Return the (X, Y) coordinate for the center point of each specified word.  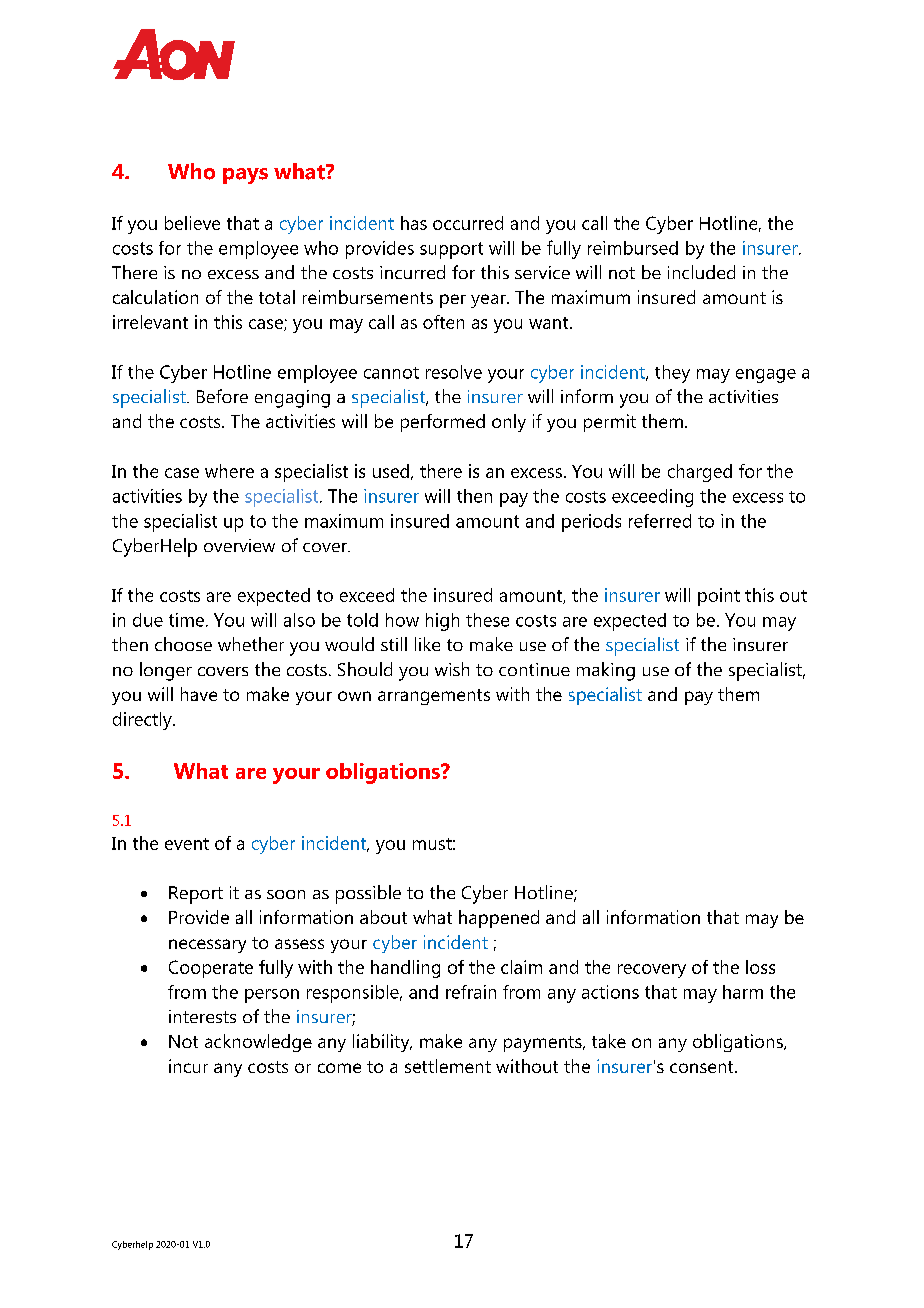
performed (443, 423)
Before (222, 396)
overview (239, 545)
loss (760, 967)
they (672, 374)
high (442, 622)
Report (196, 895)
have (199, 694)
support (451, 250)
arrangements (434, 697)
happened (499, 919)
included (701, 272)
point (719, 597)
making (606, 671)
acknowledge (258, 1043)
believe (192, 223)
